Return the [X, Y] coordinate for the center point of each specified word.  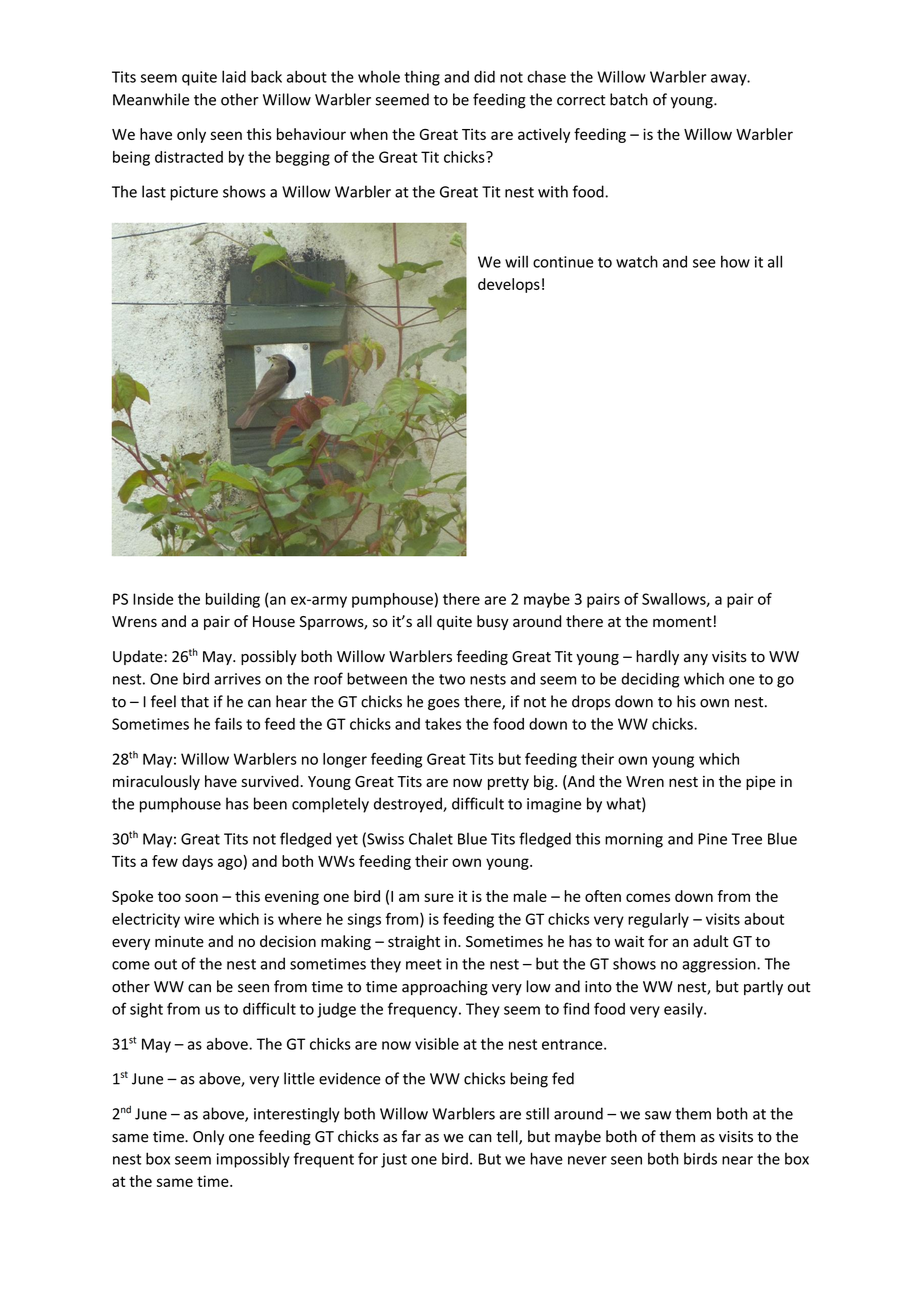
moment [682, 622]
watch [637, 261]
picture [194, 193]
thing [422, 78]
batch [629, 99]
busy [493, 622]
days [197, 862]
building [233, 600]
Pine [712, 839]
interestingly [297, 1115]
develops [509, 285]
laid [234, 76]
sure [439, 897]
